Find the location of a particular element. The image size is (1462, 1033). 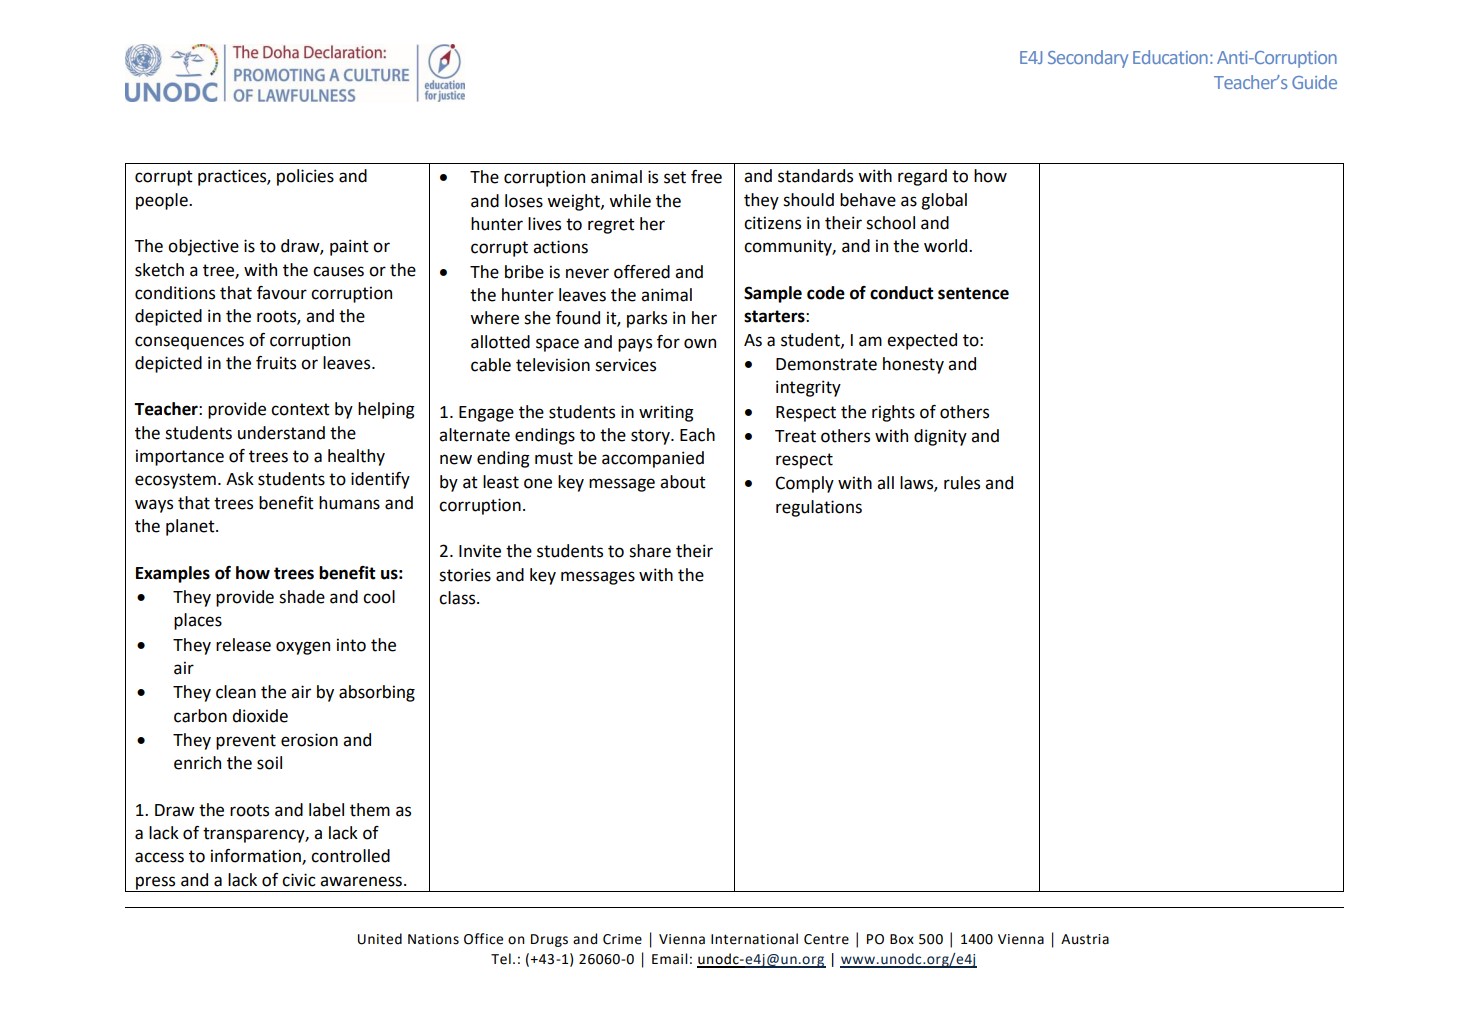

United is located at coordinates (380, 939).
